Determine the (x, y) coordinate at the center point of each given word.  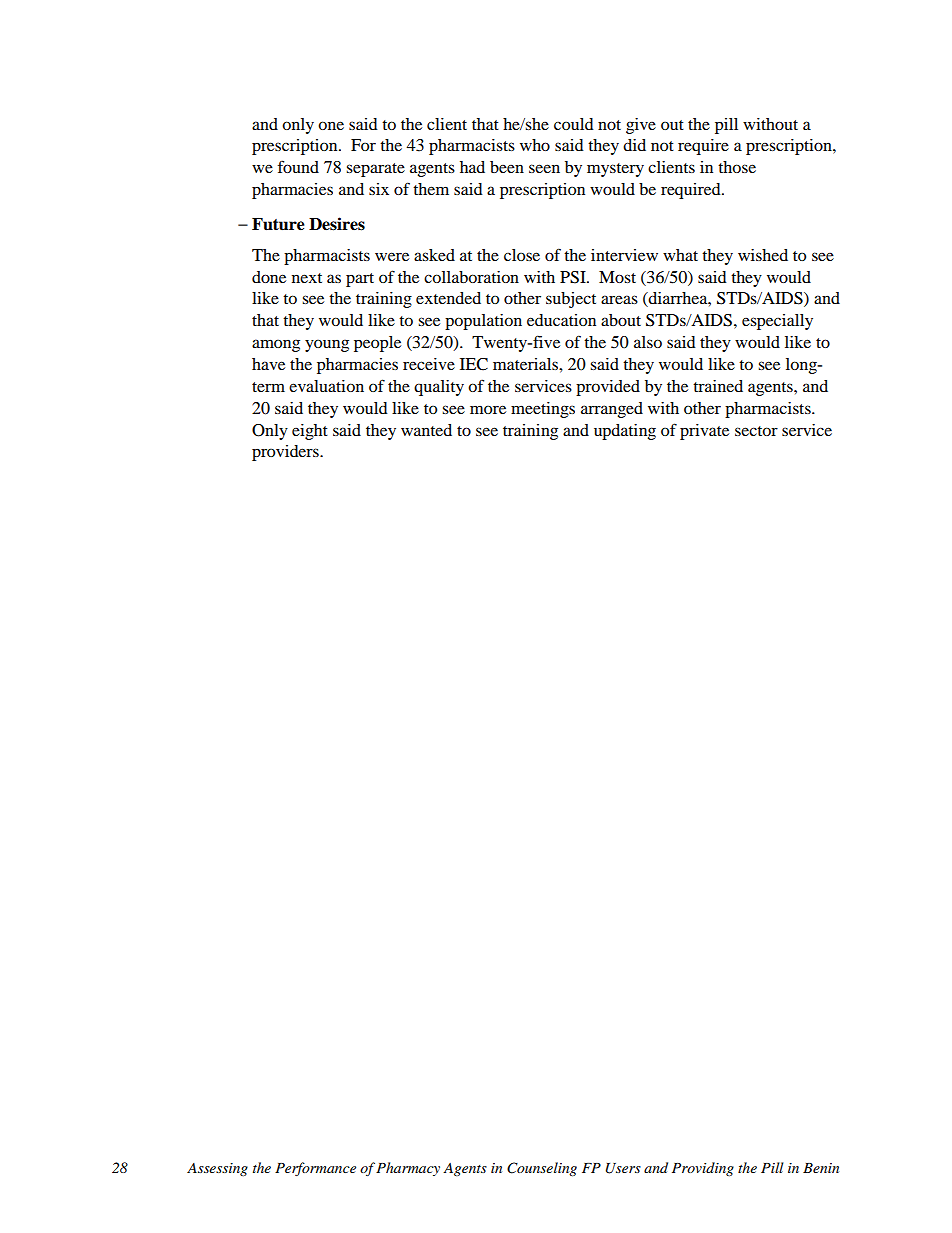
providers (286, 453)
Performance (315, 1169)
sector (756, 431)
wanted (426, 430)
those (737, 167)
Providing (703, 1169)
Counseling (542, 1169)
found (298, 166)
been (507, 167)
